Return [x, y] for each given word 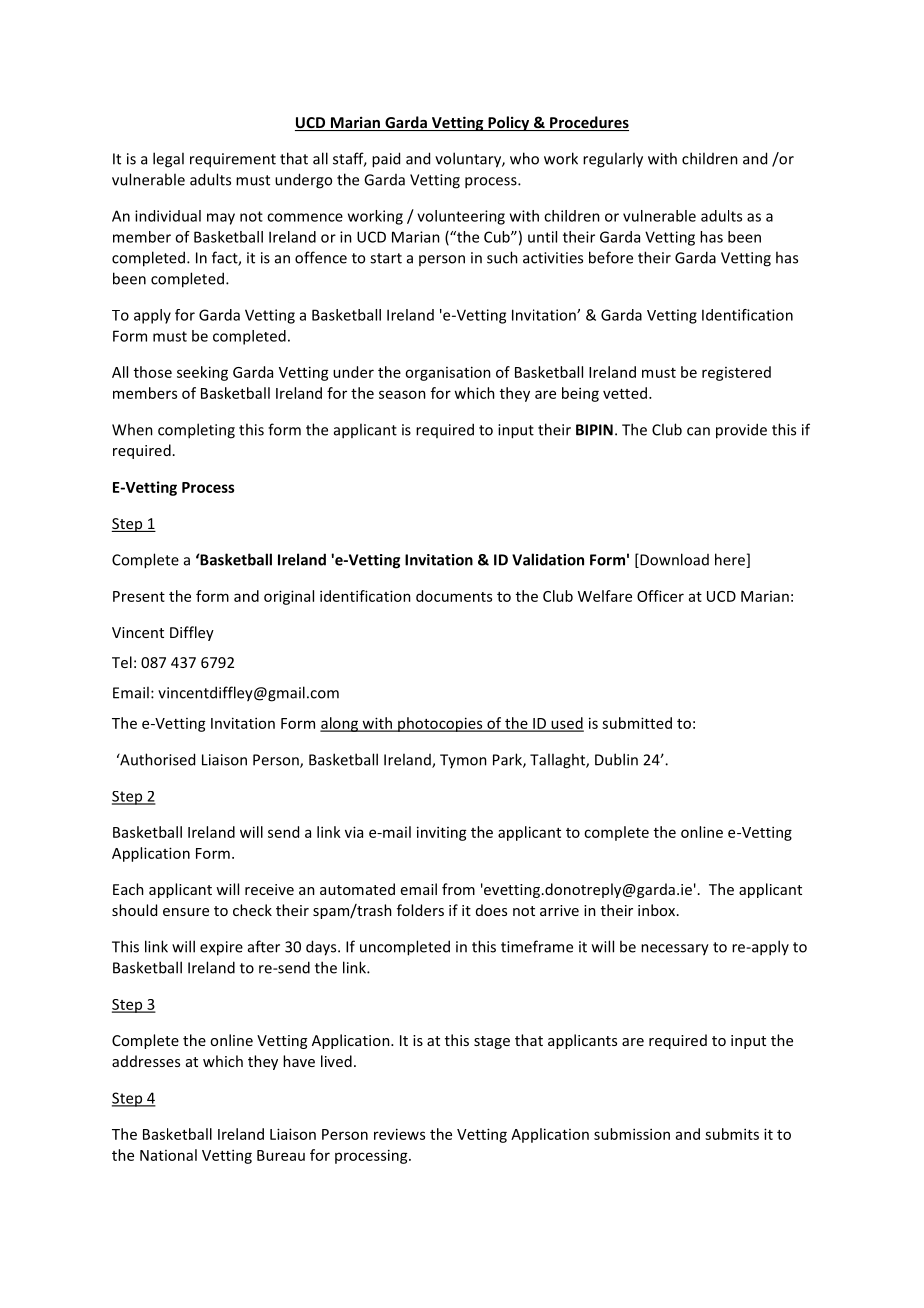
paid [386, 160]
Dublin [616, 759]
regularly [613, 160]
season [402, 394]
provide [741, 431]
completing [196, 431]
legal [168, 160]
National [168, 1155]
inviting [442, 833]
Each [128, 889]
